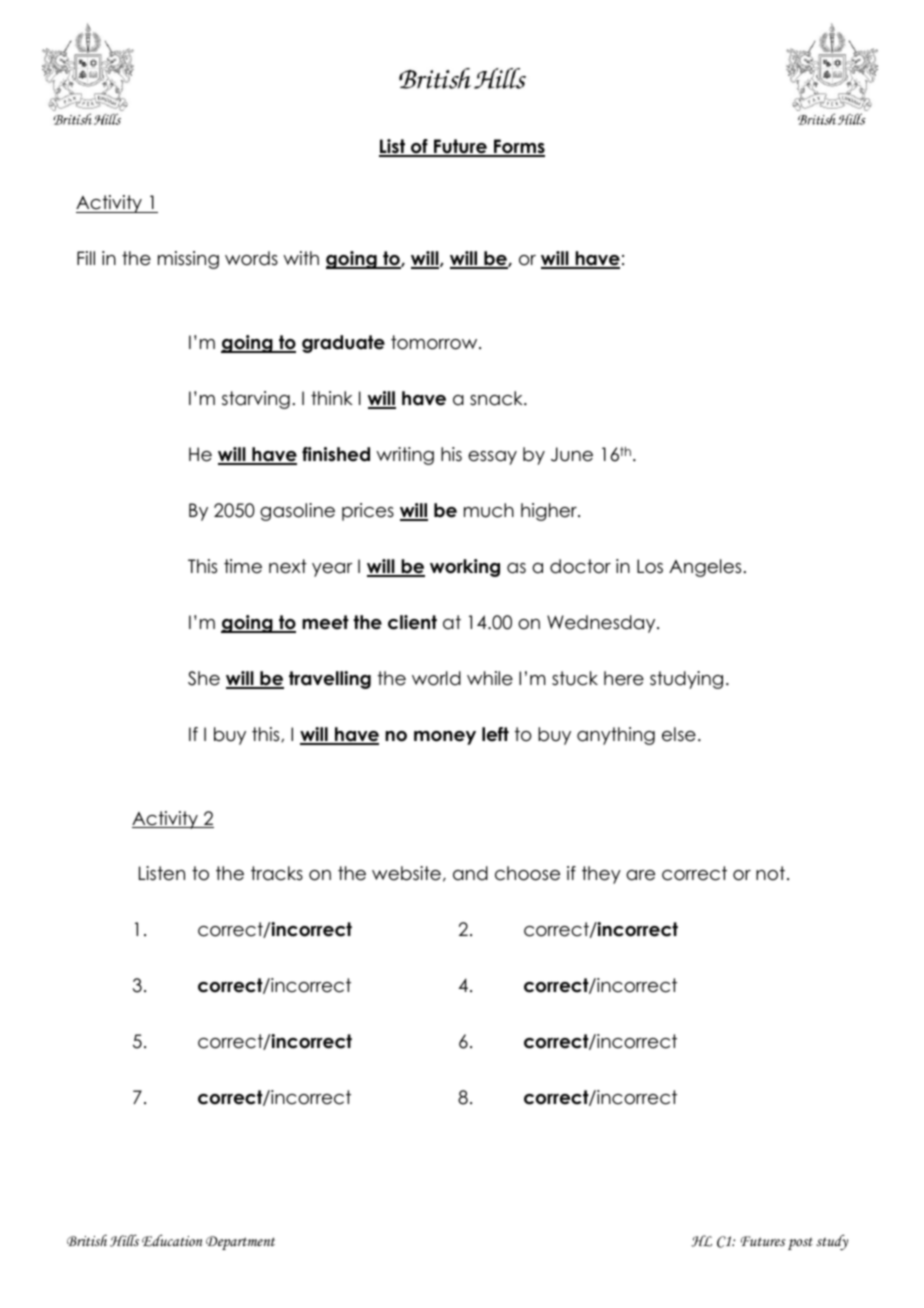 Image resolution: width=924 pixels, height=1308 pixels. What do you see at coordinates (172, 1240) in the screenshot?
I see `Education` at bounding box center [172, 1240].
